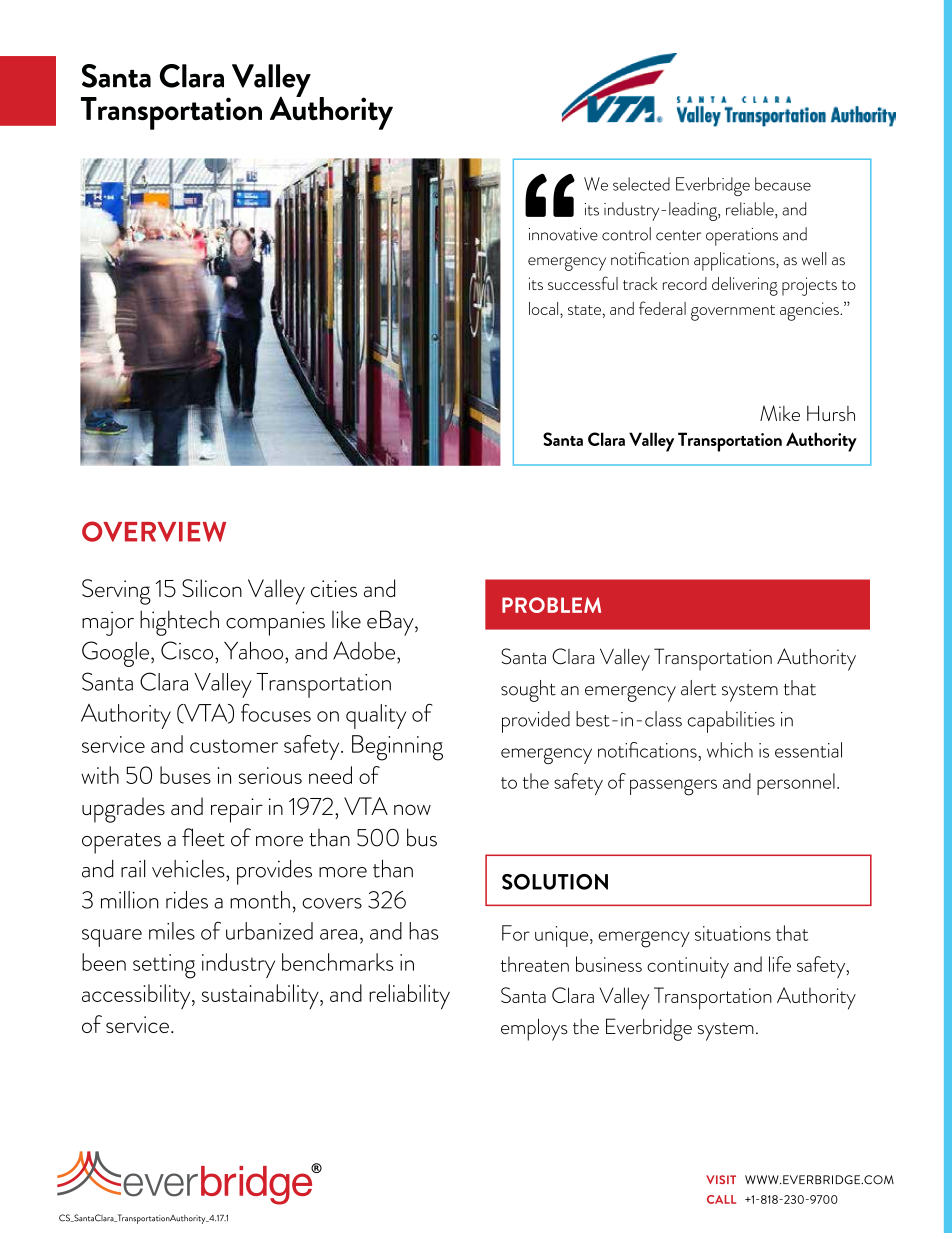 The height and width of the screenshot is (1233, 952). I want to click on employs, so click(534, 1029).
